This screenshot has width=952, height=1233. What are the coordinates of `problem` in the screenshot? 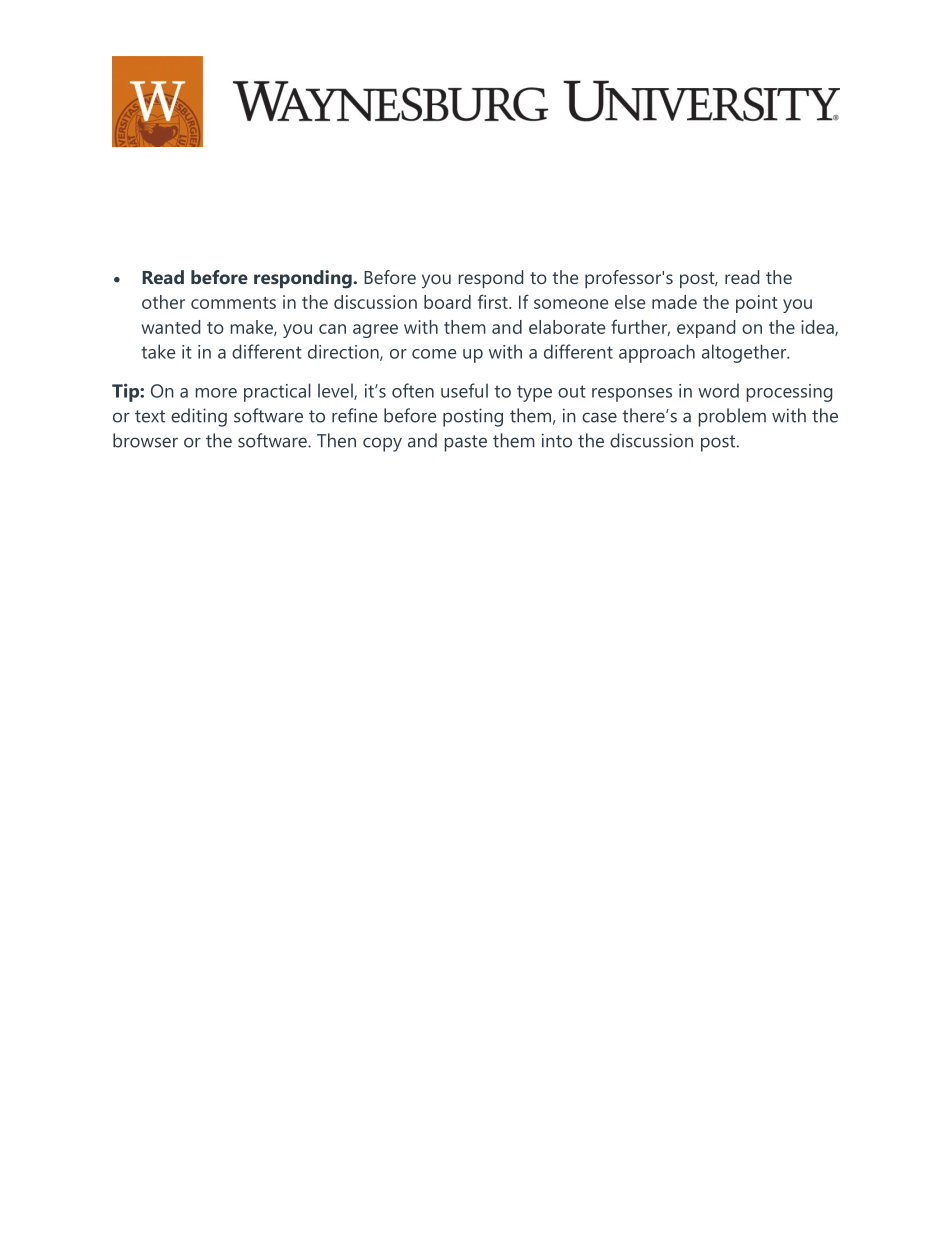 It's located at (732, 417).
